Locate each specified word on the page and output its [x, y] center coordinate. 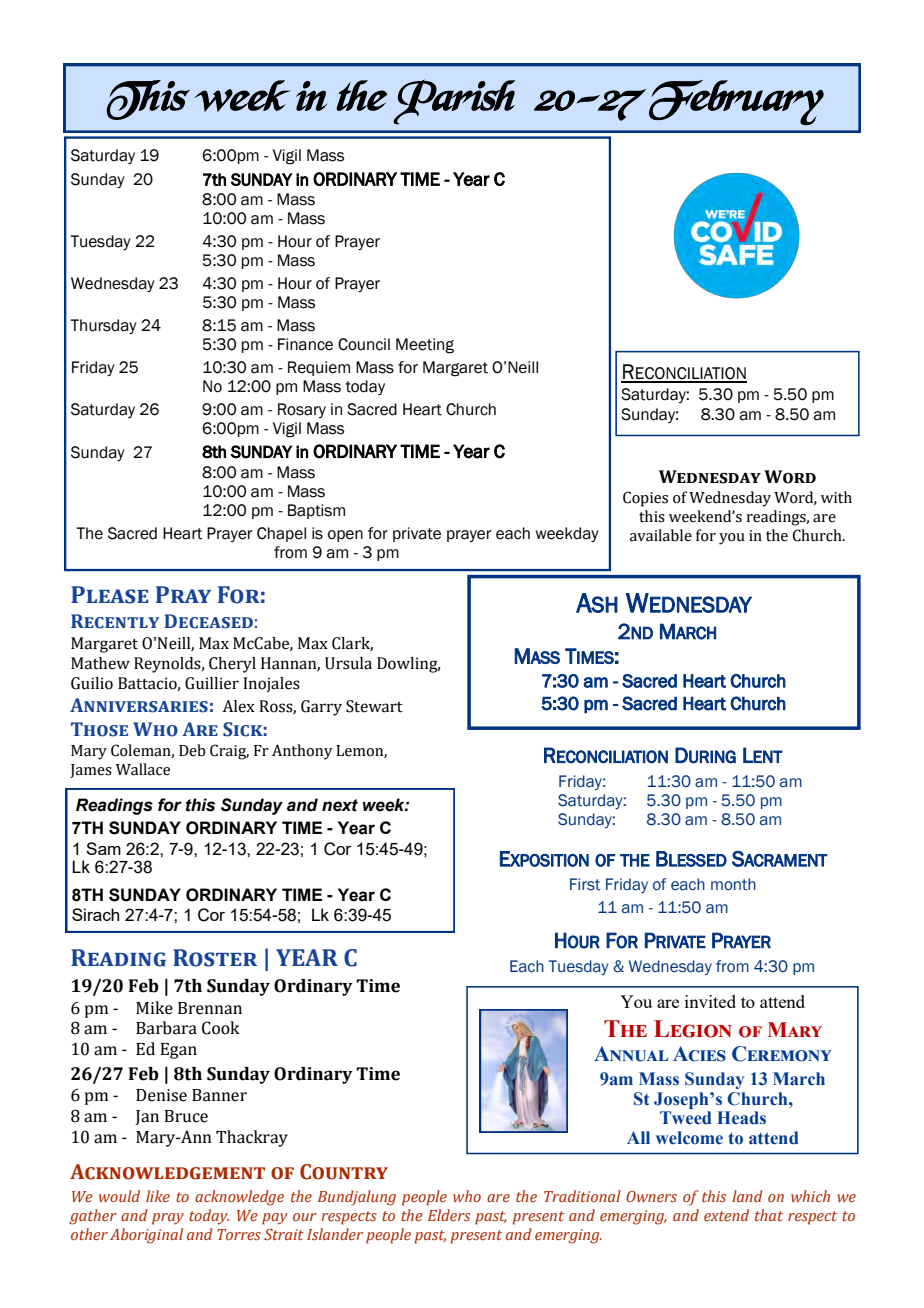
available [661, 535]
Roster [215, 958]
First [585, 884]
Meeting [425, 346]
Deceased [208, 621]
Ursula [348, 663]
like [158, 1196]
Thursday [103, 326]
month [733, 884]
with [836, 497]
